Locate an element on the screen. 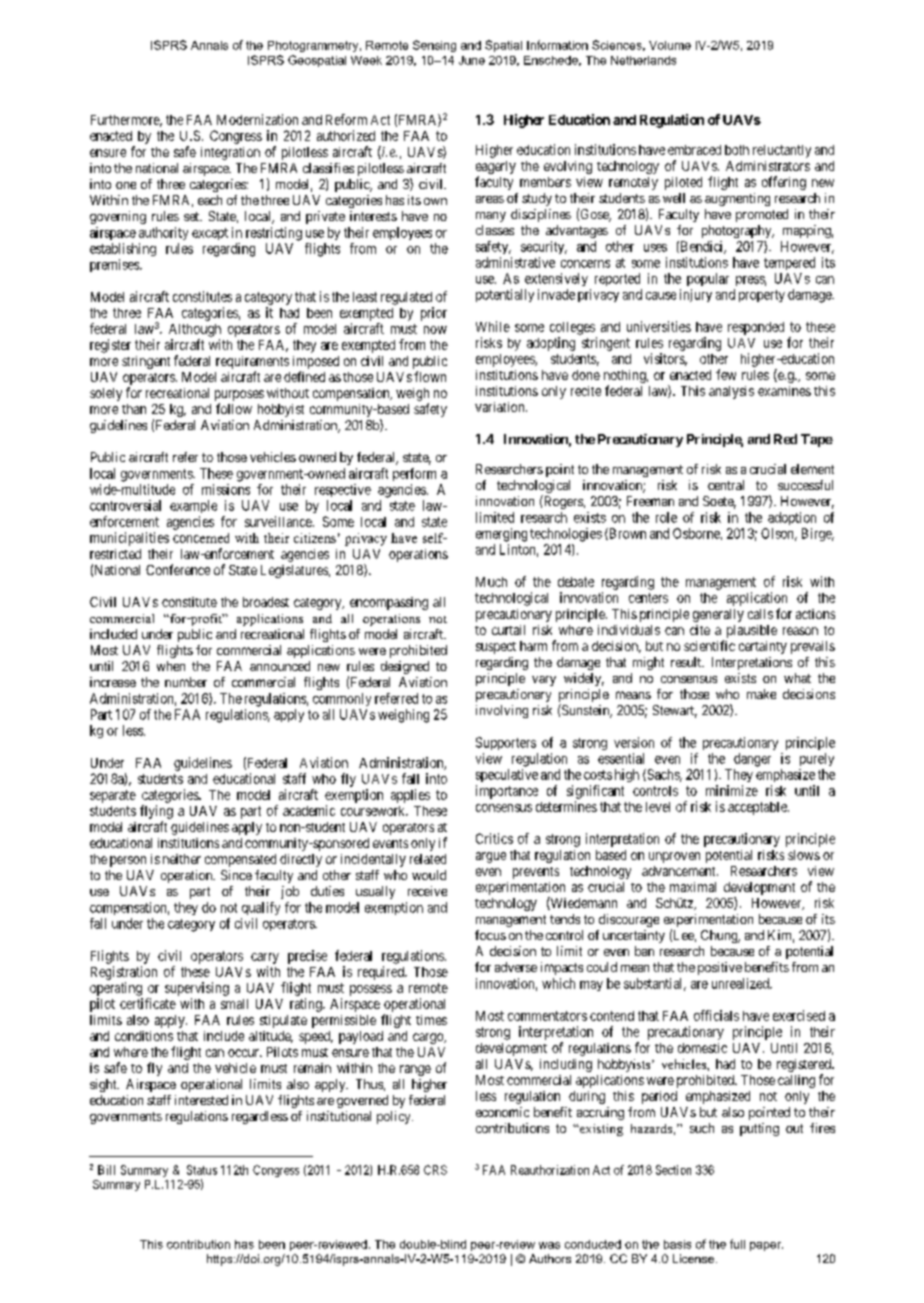 This screenshot has height=1303, width=924. Status is located at coordinates (202, 1170).
